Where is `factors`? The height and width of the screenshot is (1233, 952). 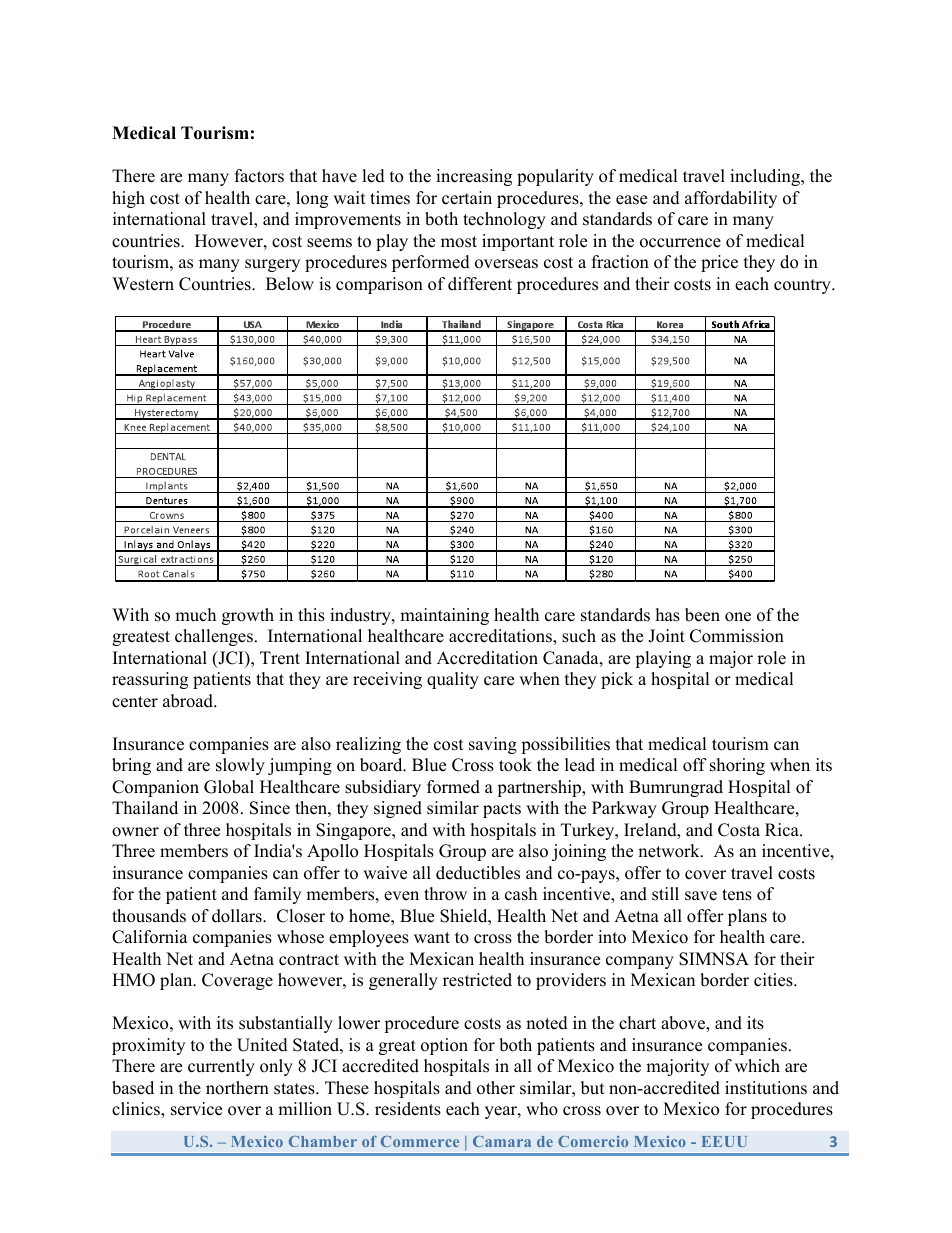
factors is located at coordinates (259, 176).
